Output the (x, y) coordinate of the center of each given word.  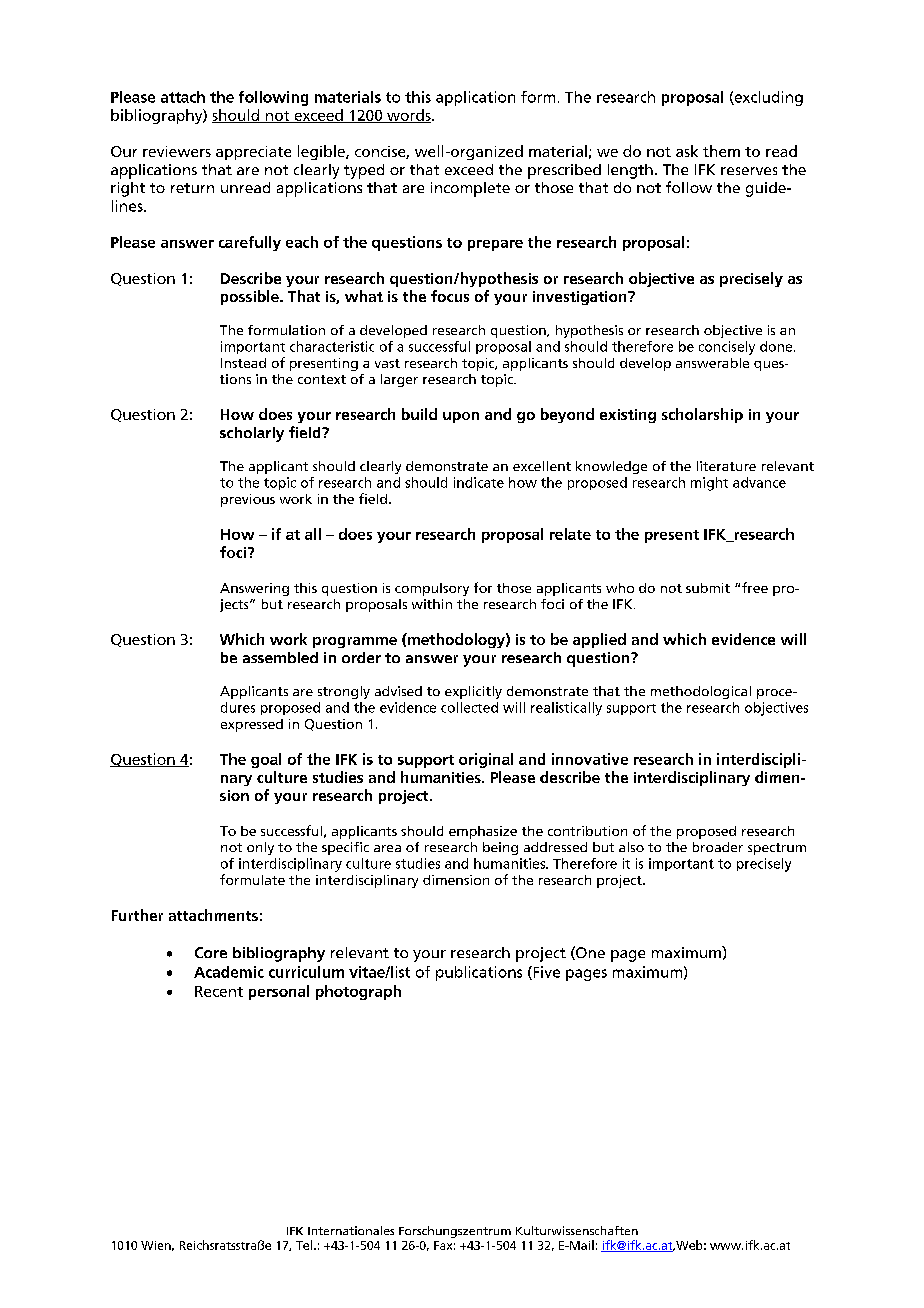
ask (687, 151)
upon (461, 417)
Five (545, 973)
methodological (701, 692)
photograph (358, 992)
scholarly (252, 434)
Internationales (351, 1230)
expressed (252, 725)
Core (211, 952)
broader (718, 847)
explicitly (473, 692)
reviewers (177, 151)
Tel (304, 1245)
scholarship (702, 415)
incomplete (470, 189)
